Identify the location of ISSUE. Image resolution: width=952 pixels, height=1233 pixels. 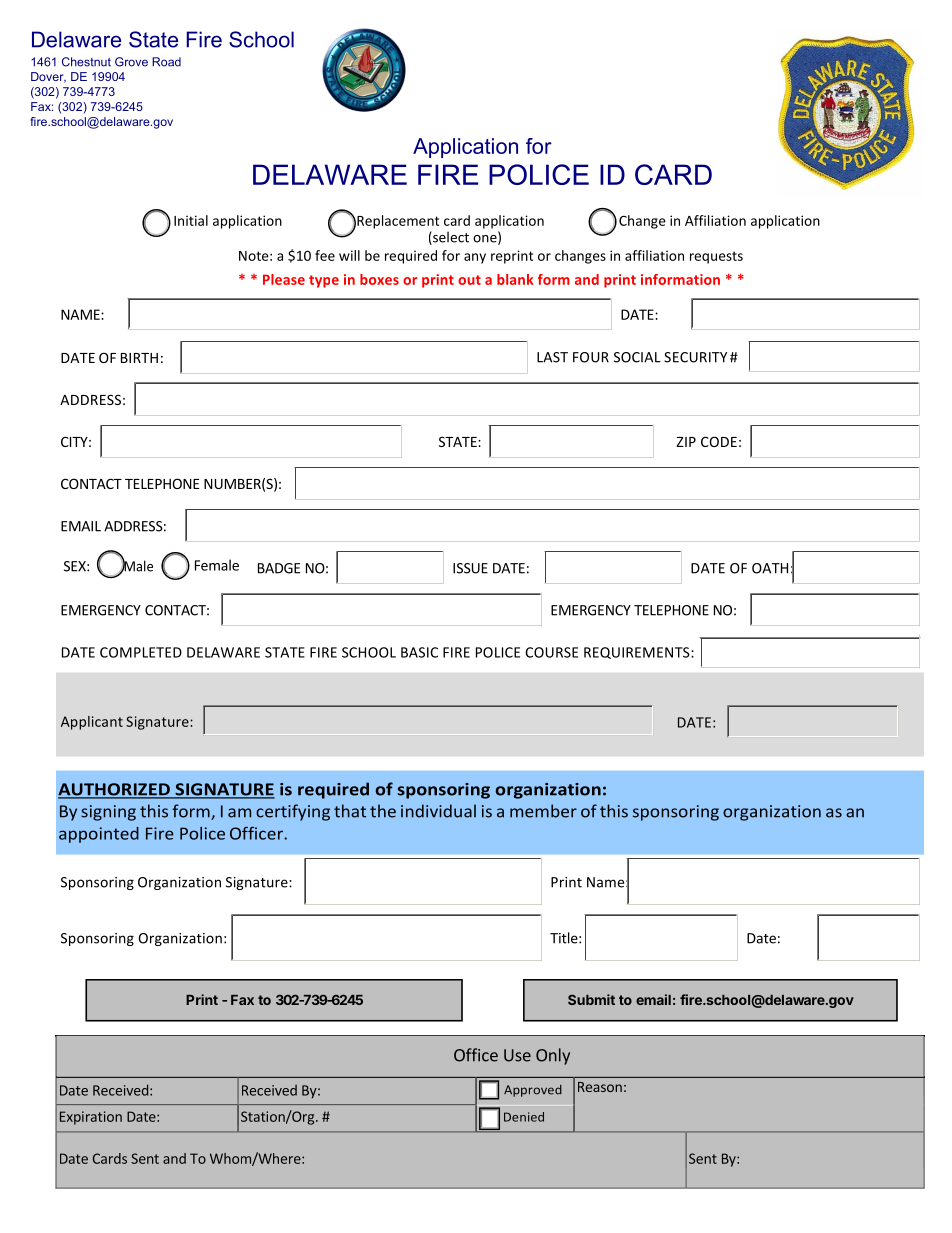
(470, 568).
